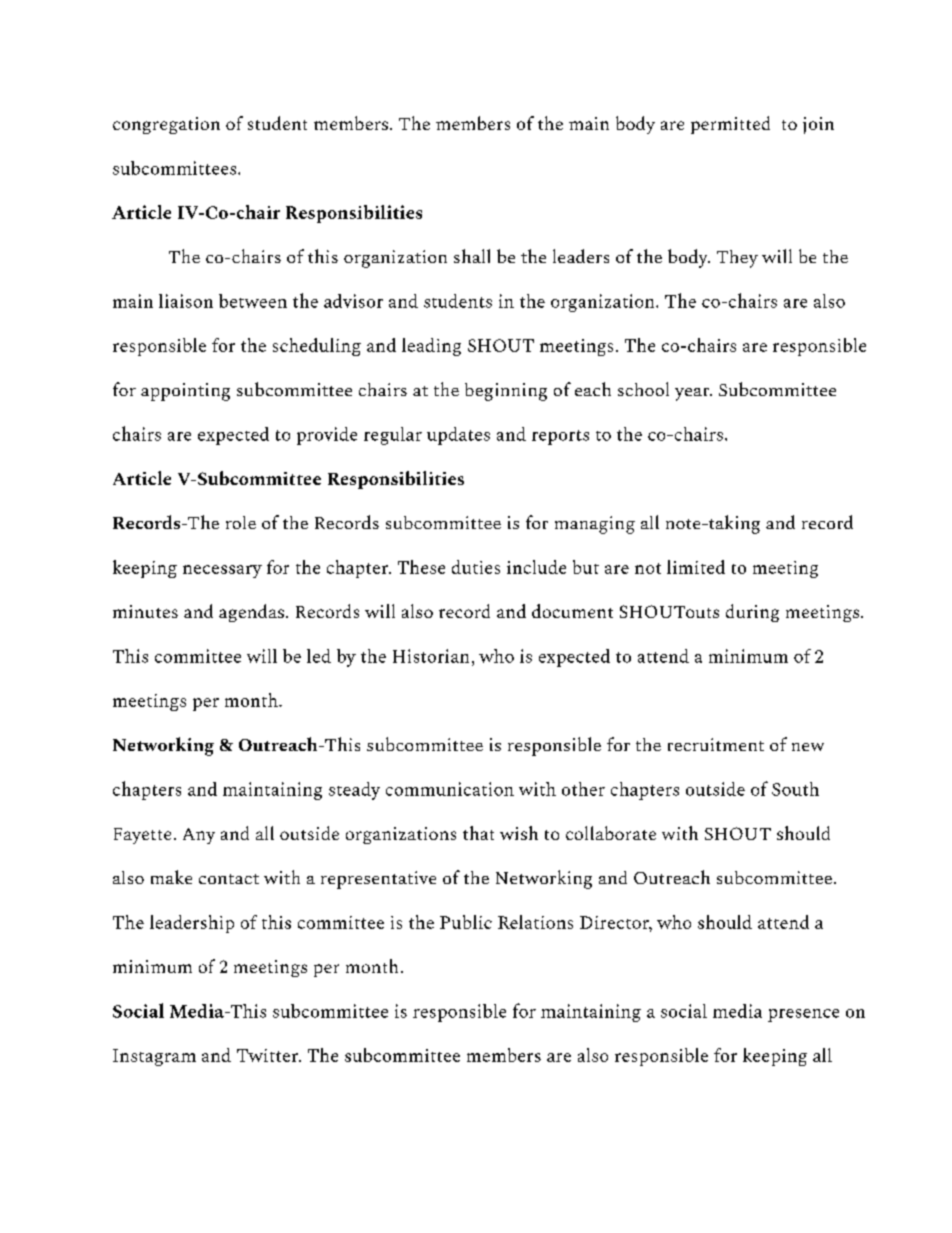 The image size is (952, 1233). I want to click on shall, so click(472, 256).
